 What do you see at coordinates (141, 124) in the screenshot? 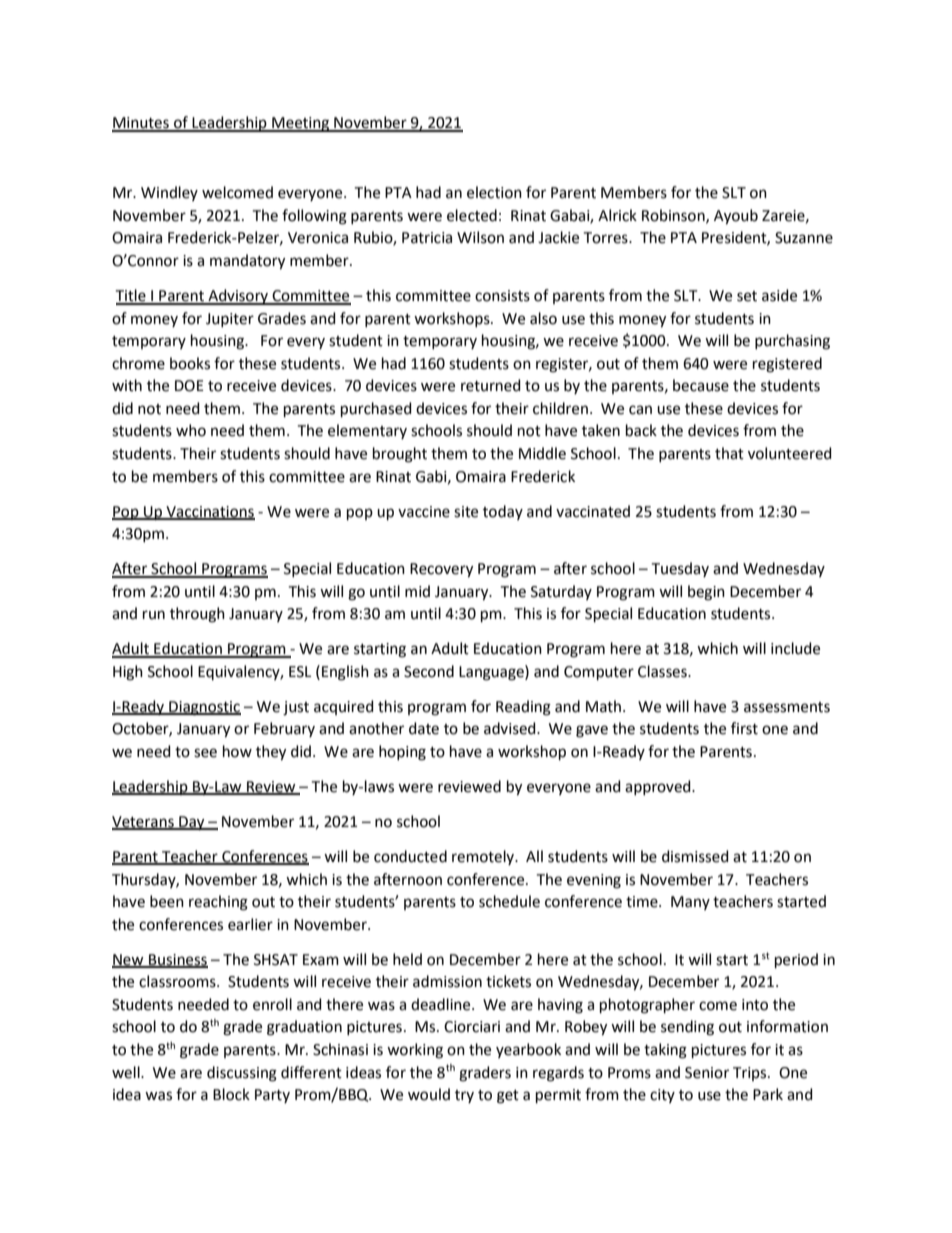
I see `Minutes` at bounding box center [141, 124].
